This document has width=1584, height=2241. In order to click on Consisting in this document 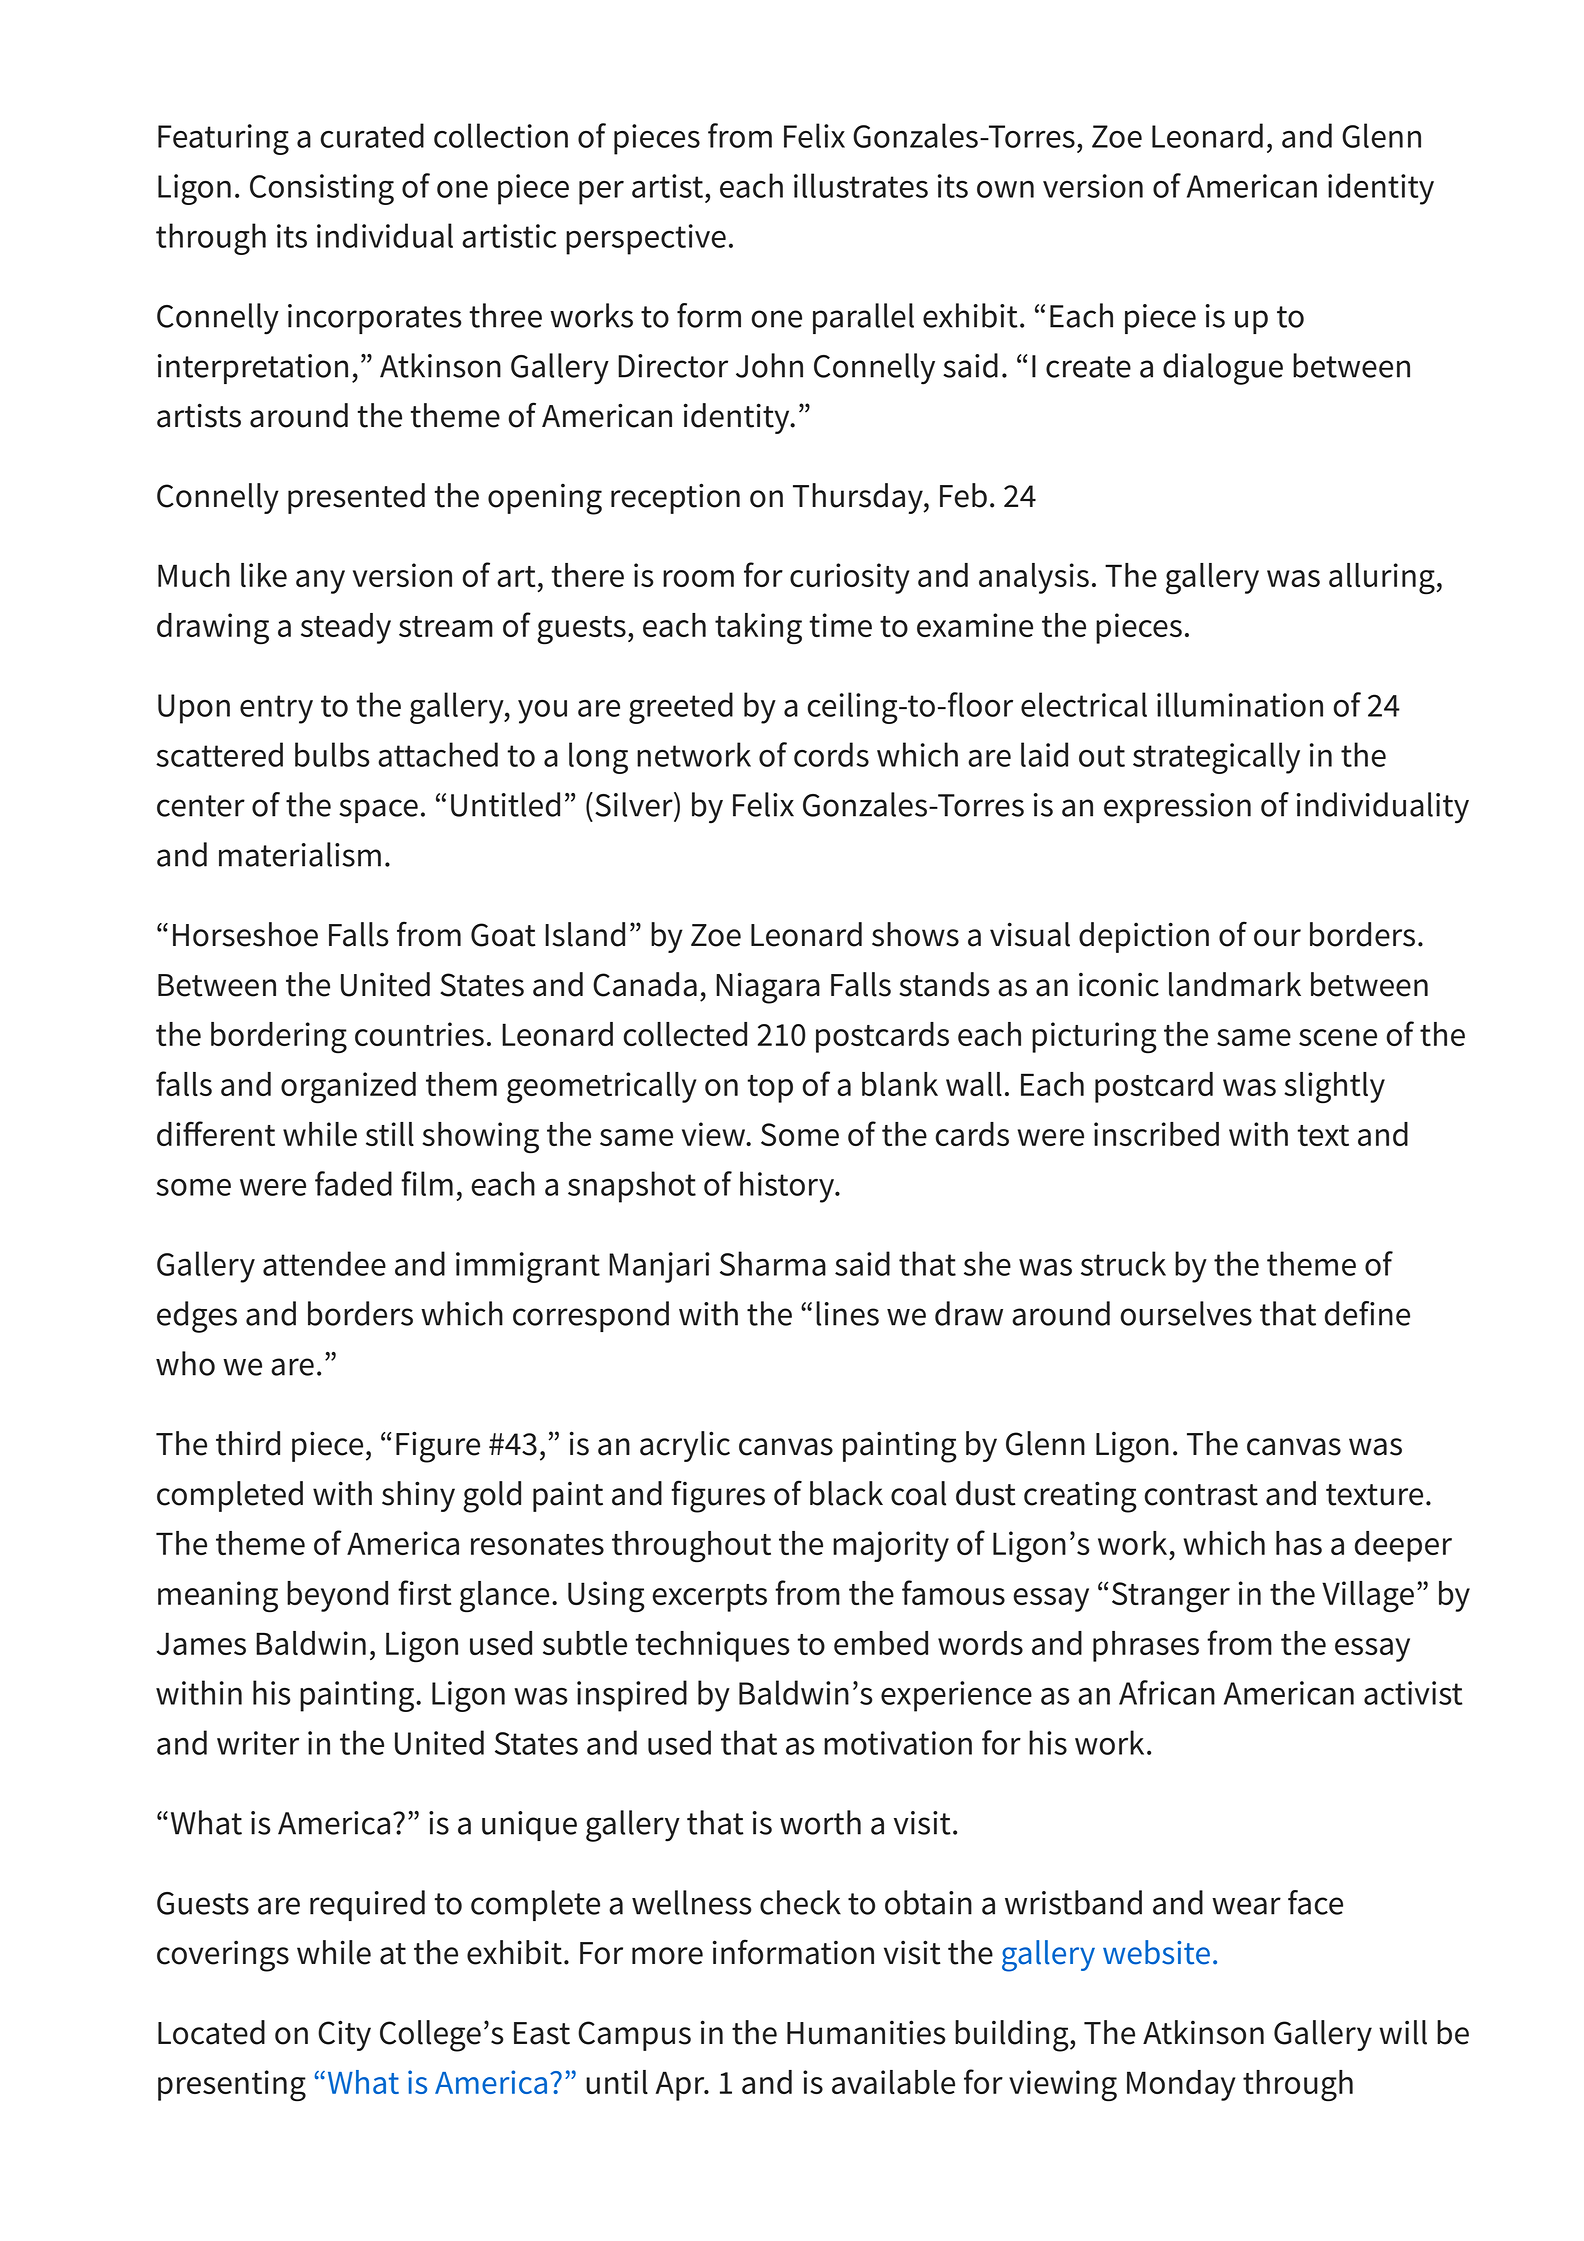, I will do `click(322, 189)`.
